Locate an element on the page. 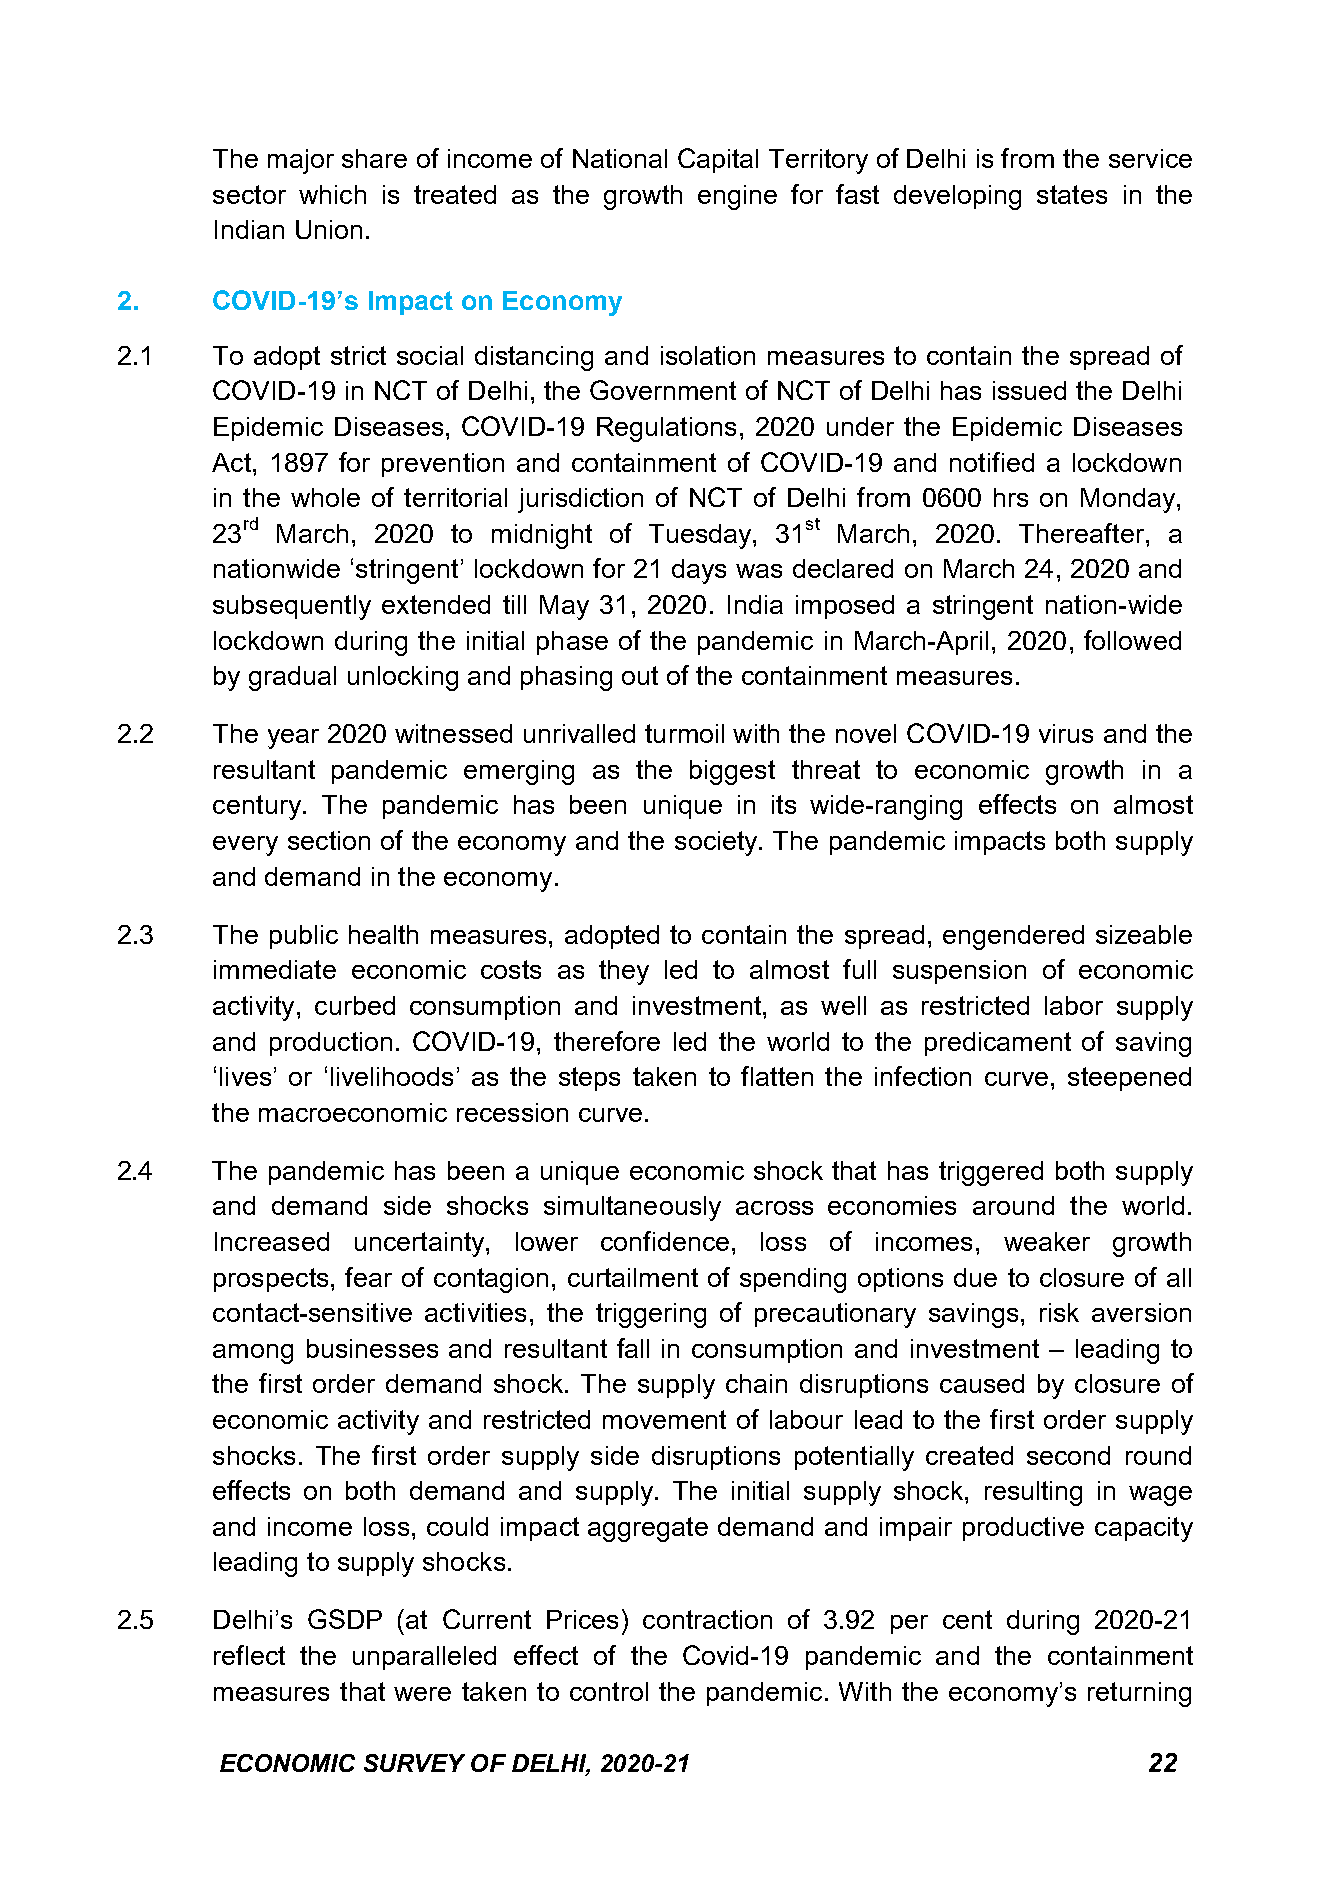  states is located at coordinates (1072, 194).
